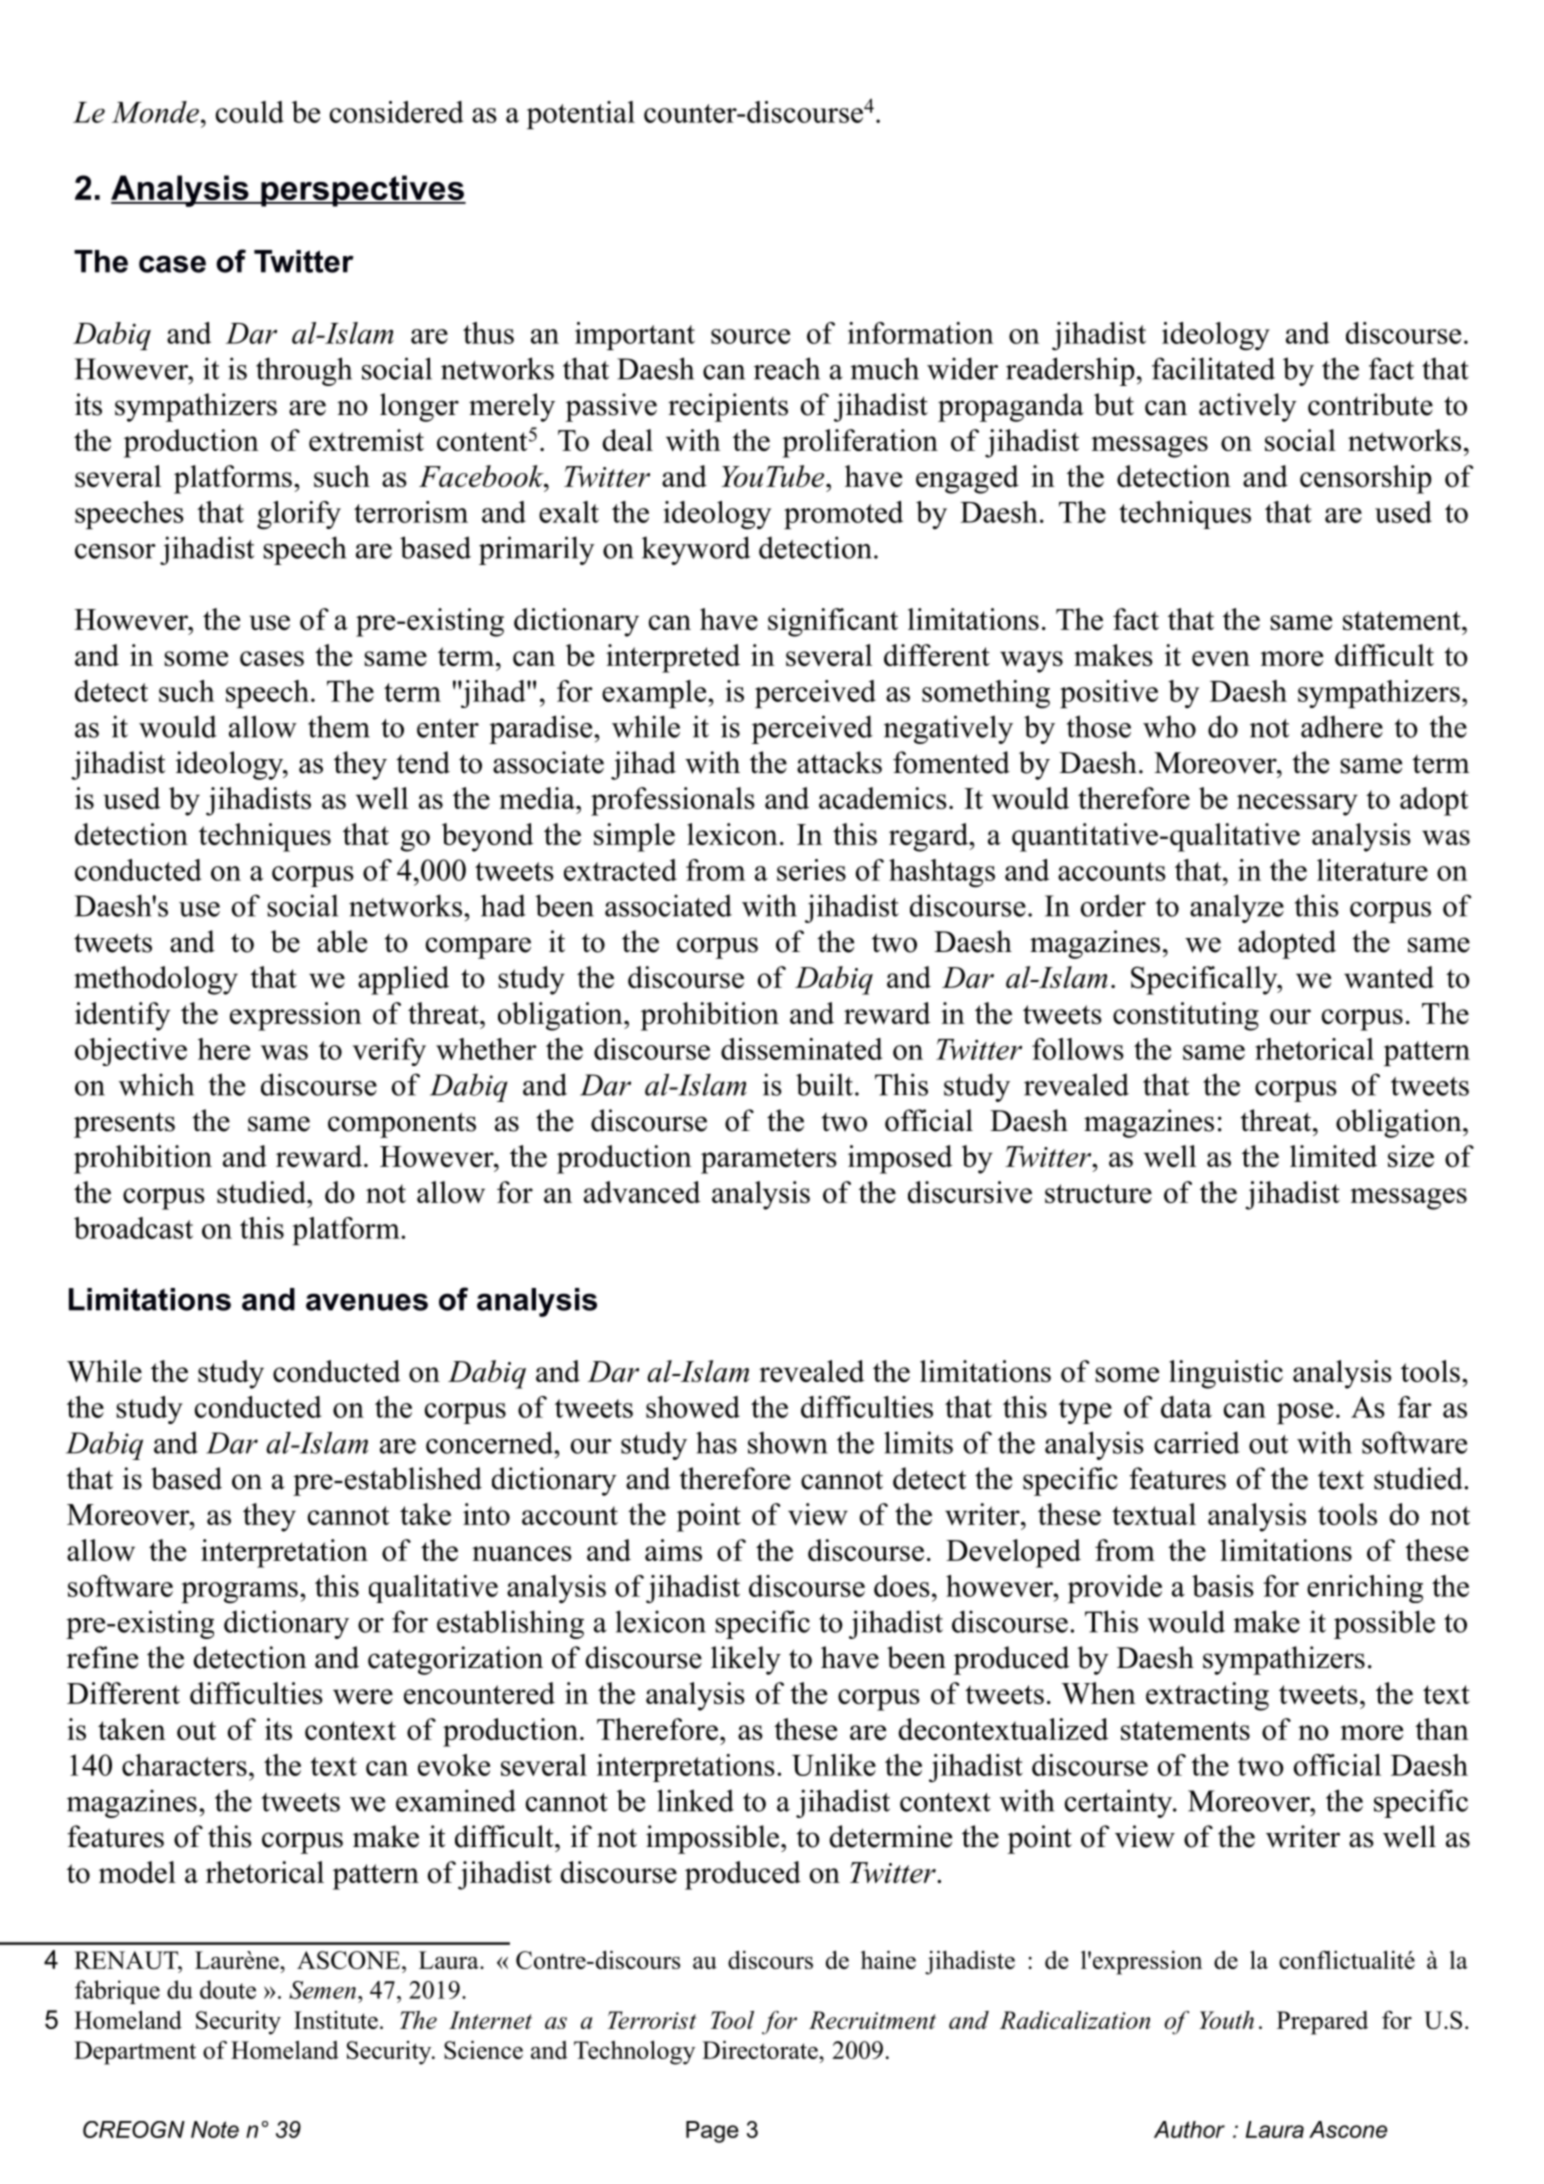 This screenshot has height=2184, width=1544. Describe the element at coordinates (761, 2049) in the screenshot. I see `Directorate` at that location.
